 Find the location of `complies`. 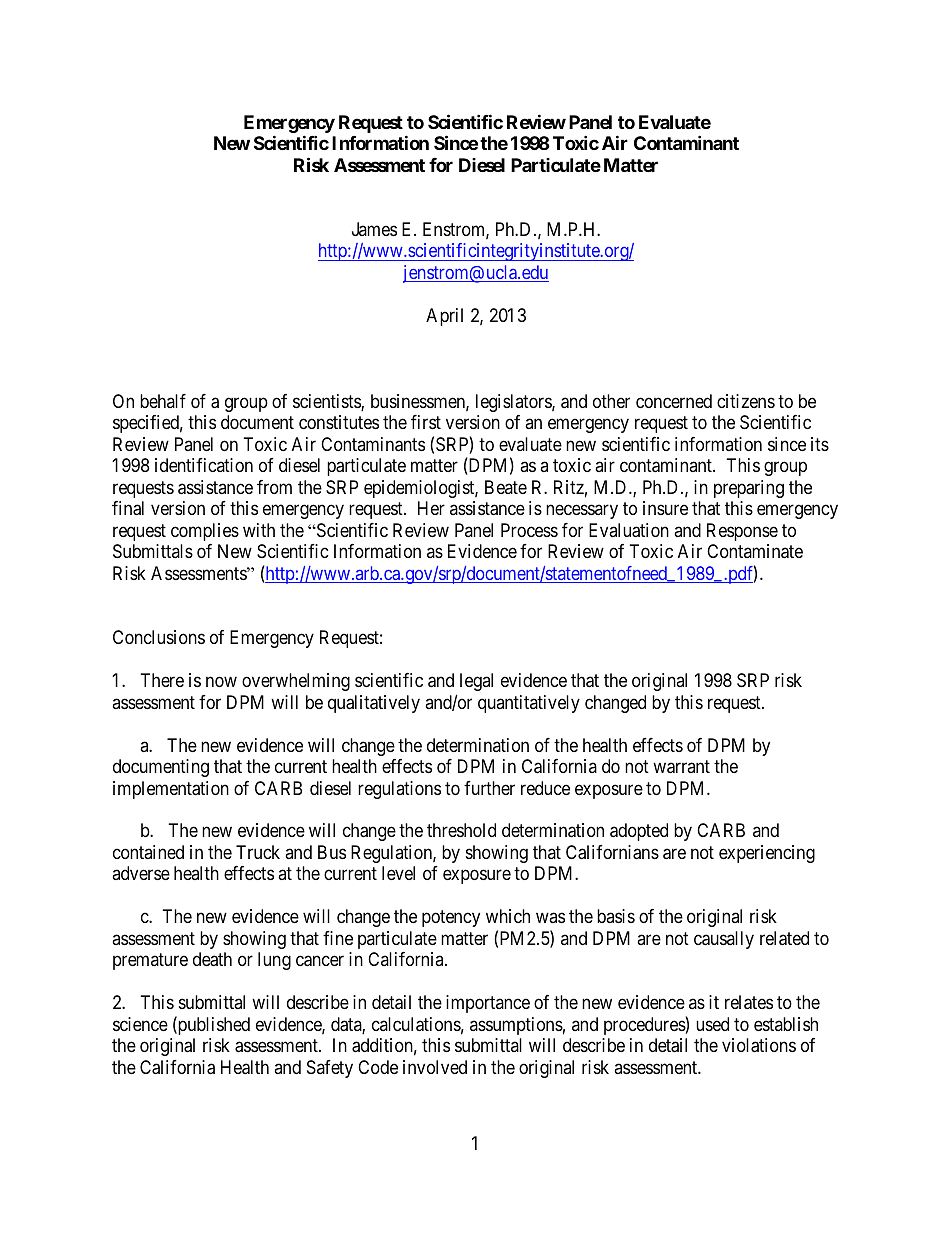

complies is located at coordinates (205, 532).
